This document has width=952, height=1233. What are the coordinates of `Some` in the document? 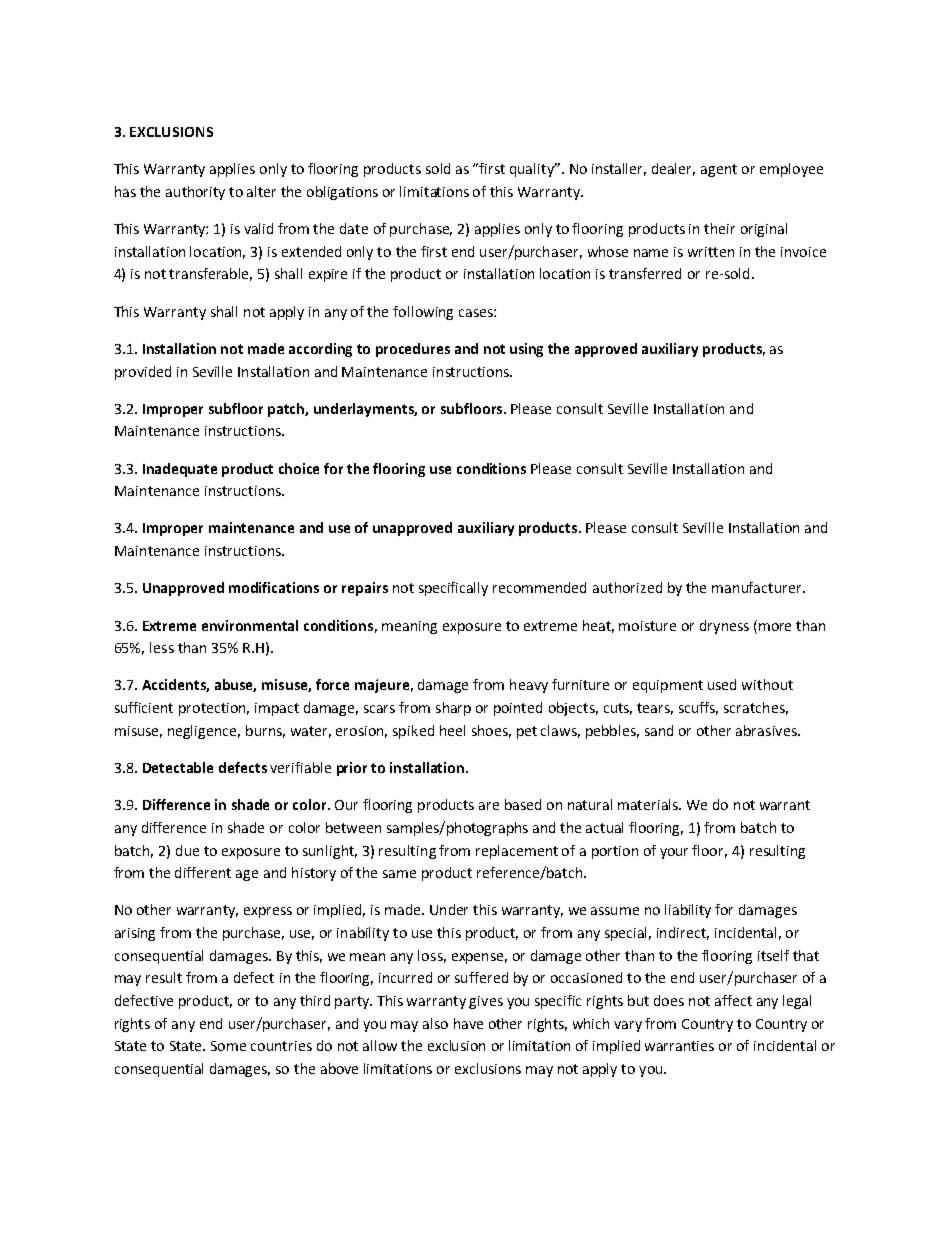 It's located at (228, 1046).
